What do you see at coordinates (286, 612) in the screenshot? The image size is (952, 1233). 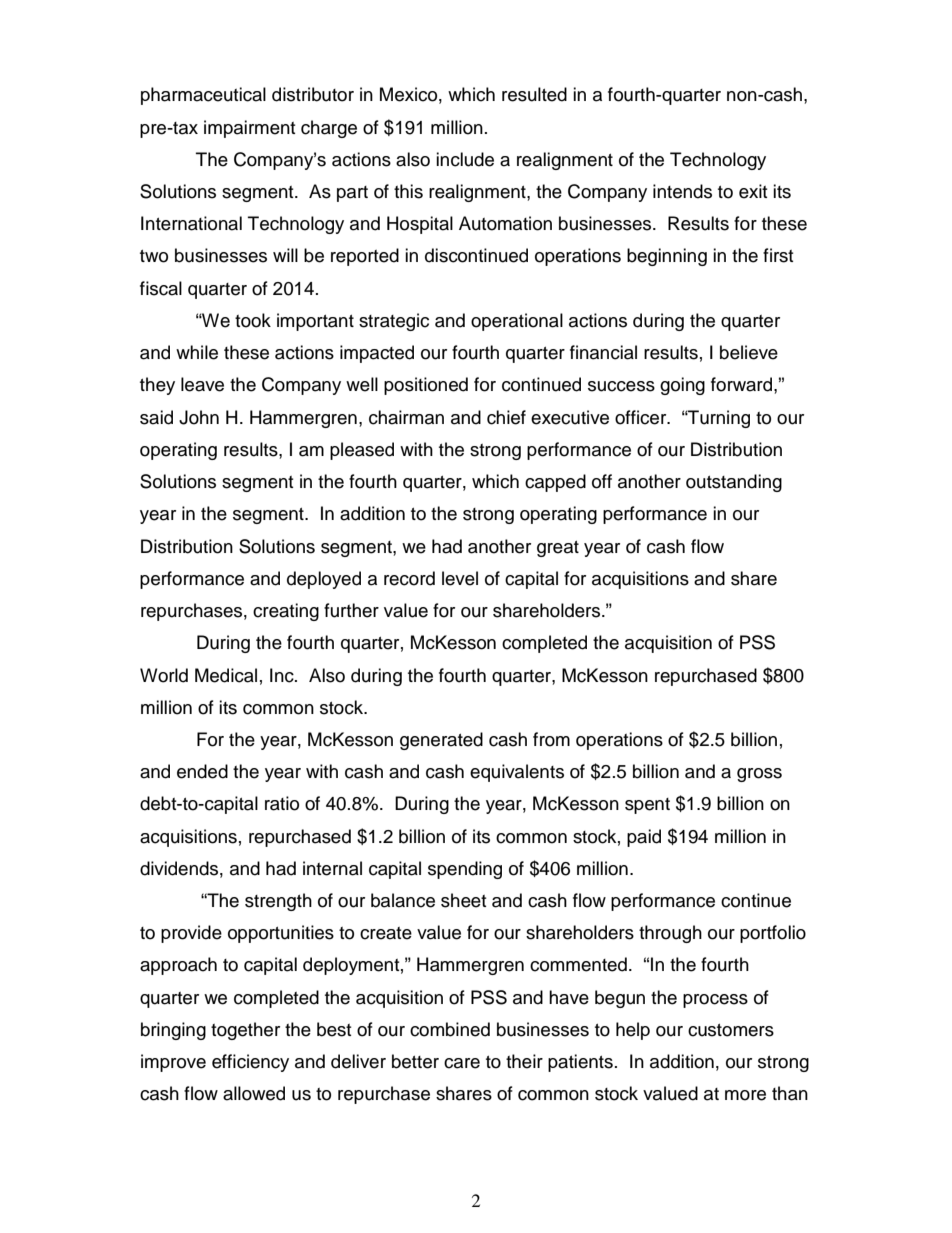 I see `creating` at bounding box center [286, 612].
